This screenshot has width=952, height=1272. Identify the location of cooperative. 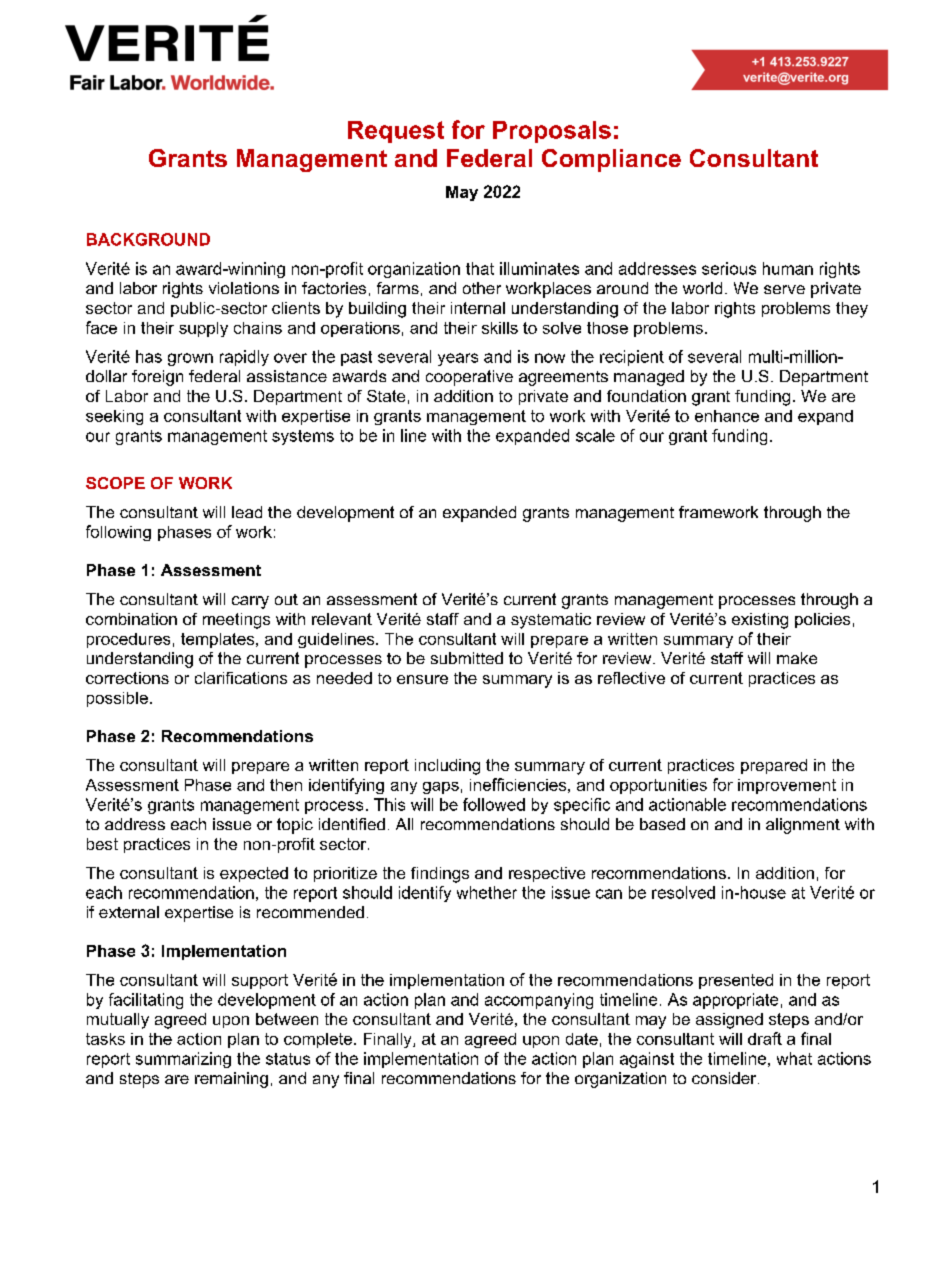
(469, 378).
